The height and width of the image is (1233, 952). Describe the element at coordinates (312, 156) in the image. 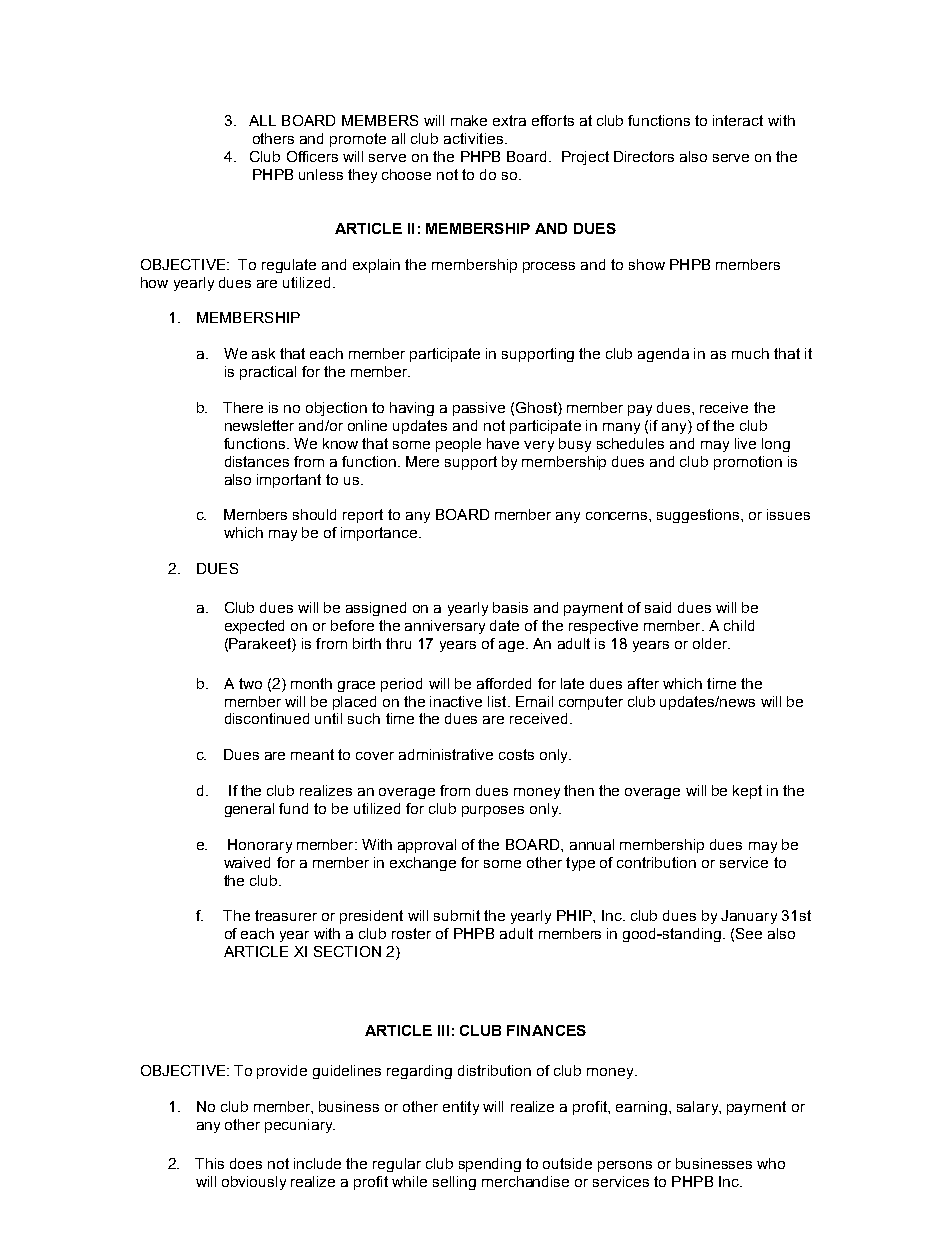

I see `Officers` at that location.
